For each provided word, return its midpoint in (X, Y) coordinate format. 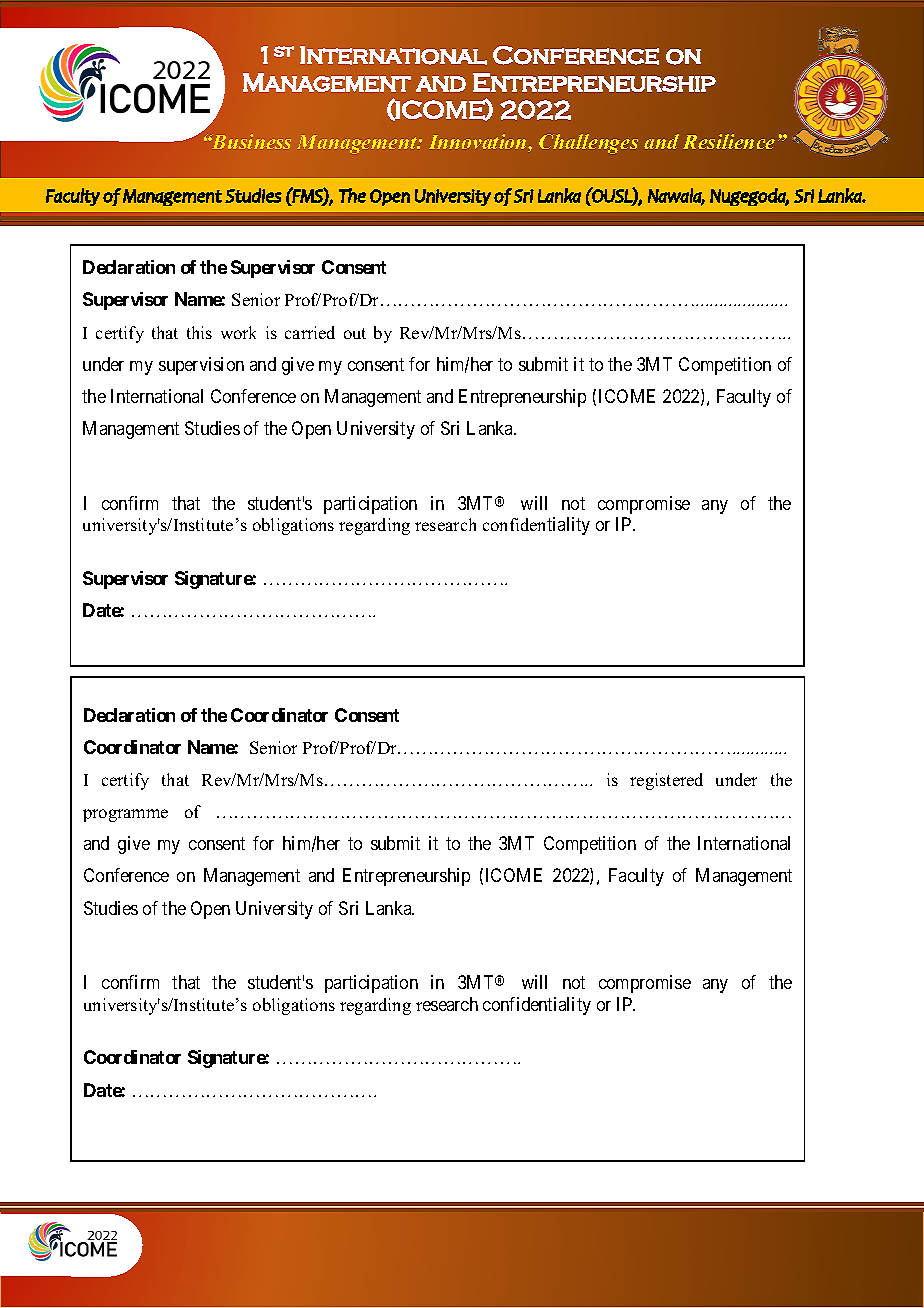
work (238, 332)
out (355, 333)
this (199, 332)
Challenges (588, 144)
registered (666, 781)
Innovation (479, 143)
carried (310, 332)
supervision (201, 366)
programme (125, 815)
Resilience (729, 141)
